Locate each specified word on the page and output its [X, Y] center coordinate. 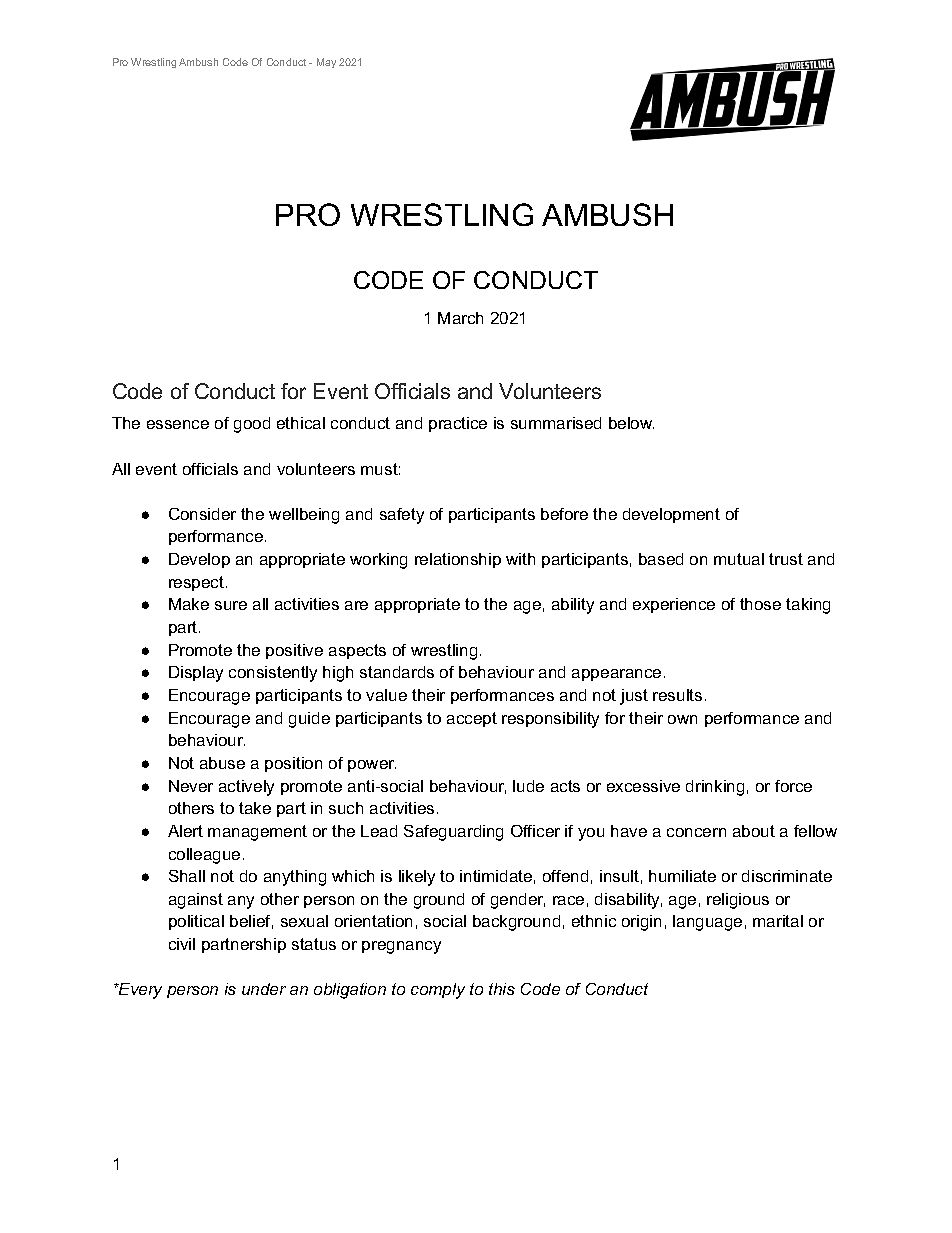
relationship [458, 560]
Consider [202, 514]
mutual [739, 559]
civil [182, 944]
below [631, 423]
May [326, 63]
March [460, 318]
